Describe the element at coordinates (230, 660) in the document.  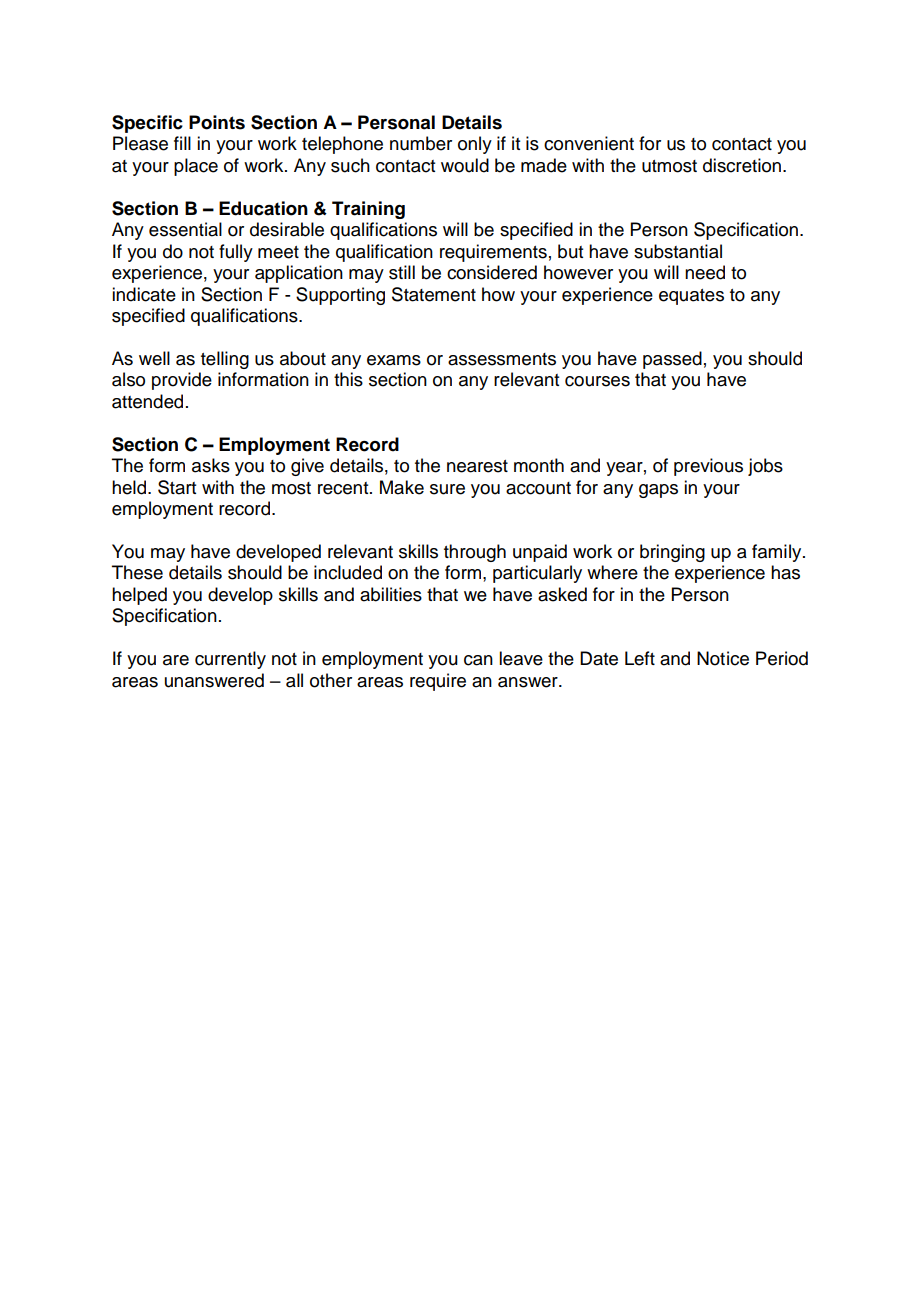
I see `currently` at that location.
